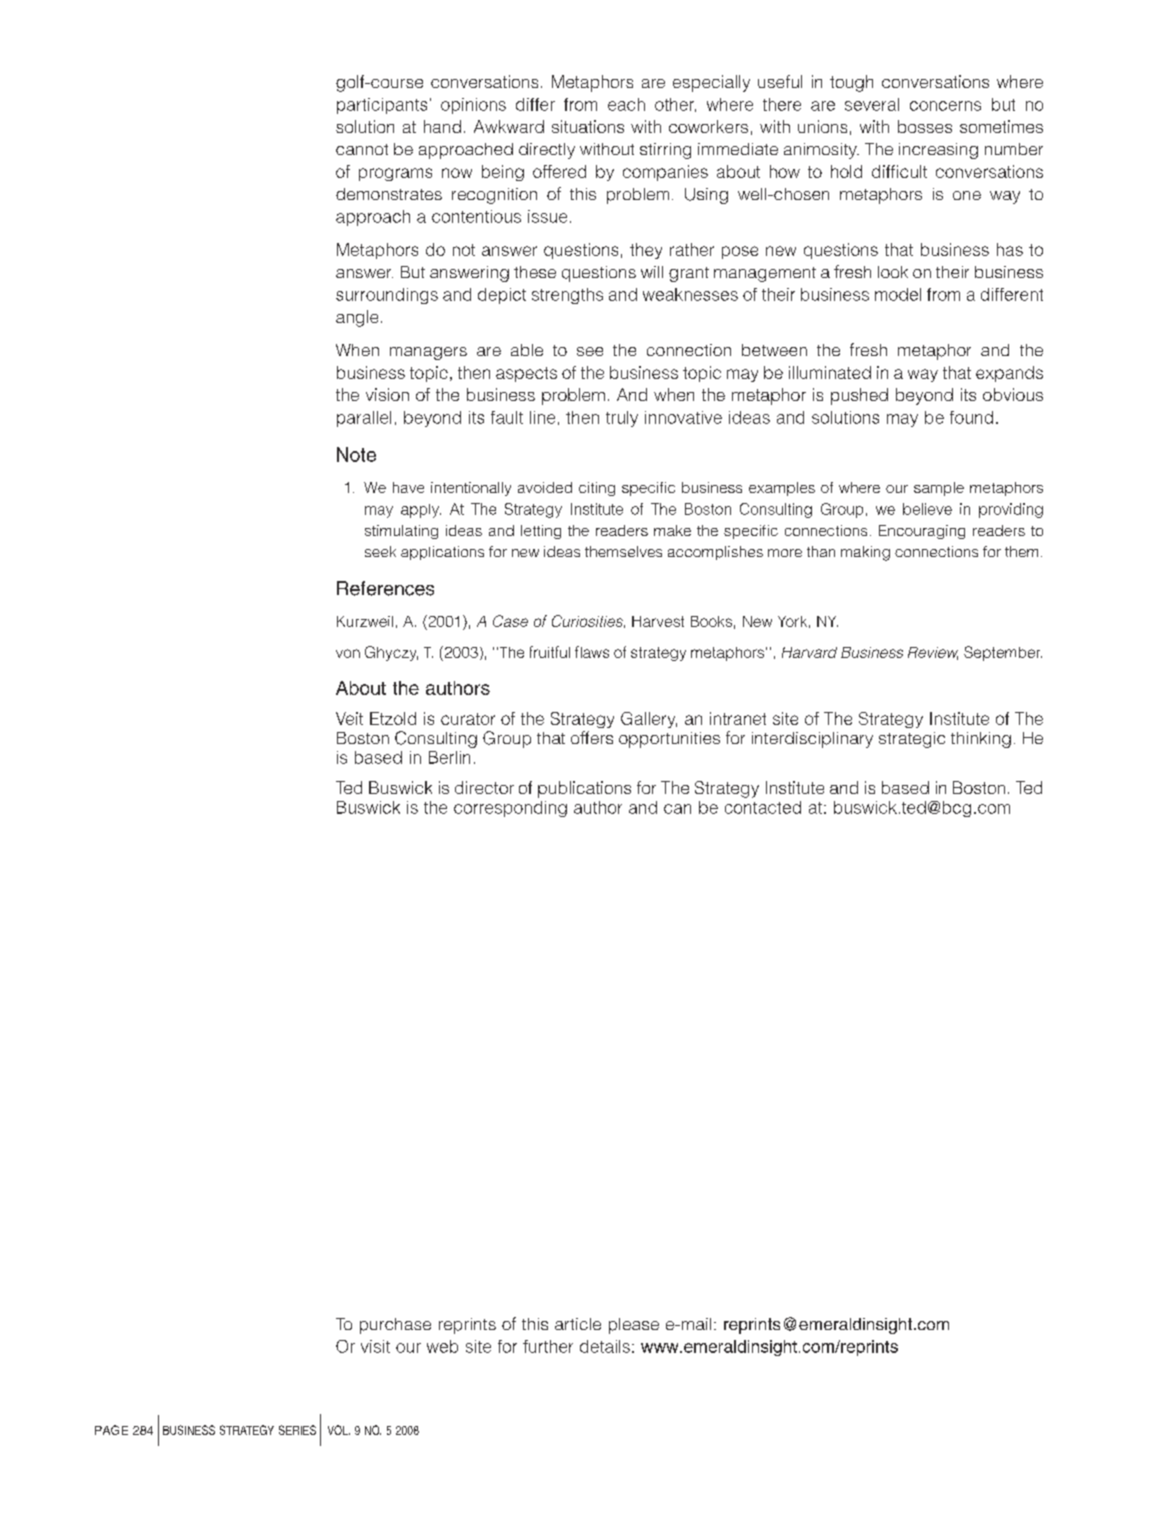  Describe the element at coordinates (925, 126) in the document. I see `bosses` at that location.
